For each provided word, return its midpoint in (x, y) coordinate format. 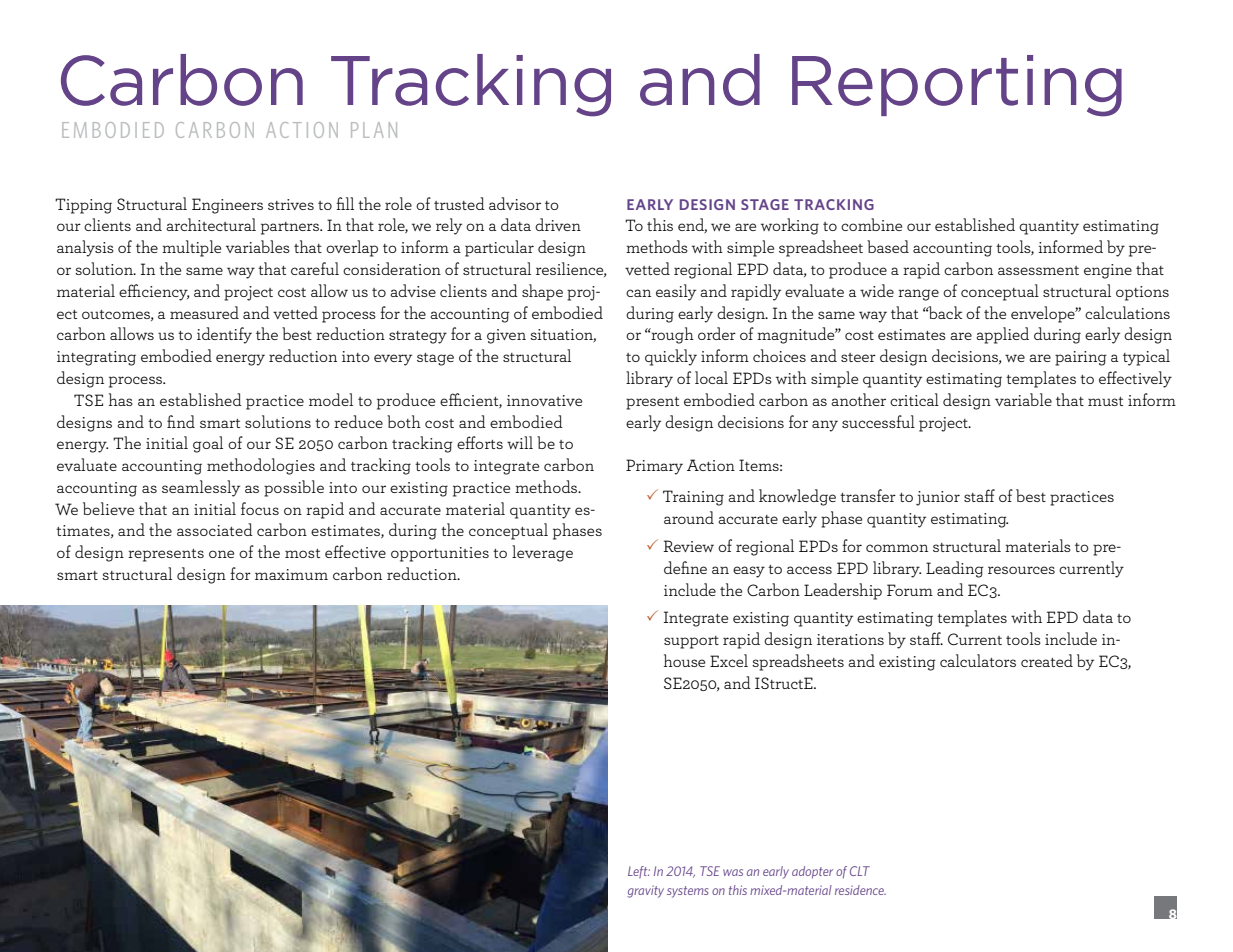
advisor (515, 203)
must (1105, 401)
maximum (291, 574)
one (221, 554)
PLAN (374, 130)
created (1047, 660)
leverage (542, 553)
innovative (544, 400)
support (691, 642)
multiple (191, 248)
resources (1021, 570)
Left (639, 872)
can (638, 293)
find (181, 421)
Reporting (957, 86)
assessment (1038, 270)
